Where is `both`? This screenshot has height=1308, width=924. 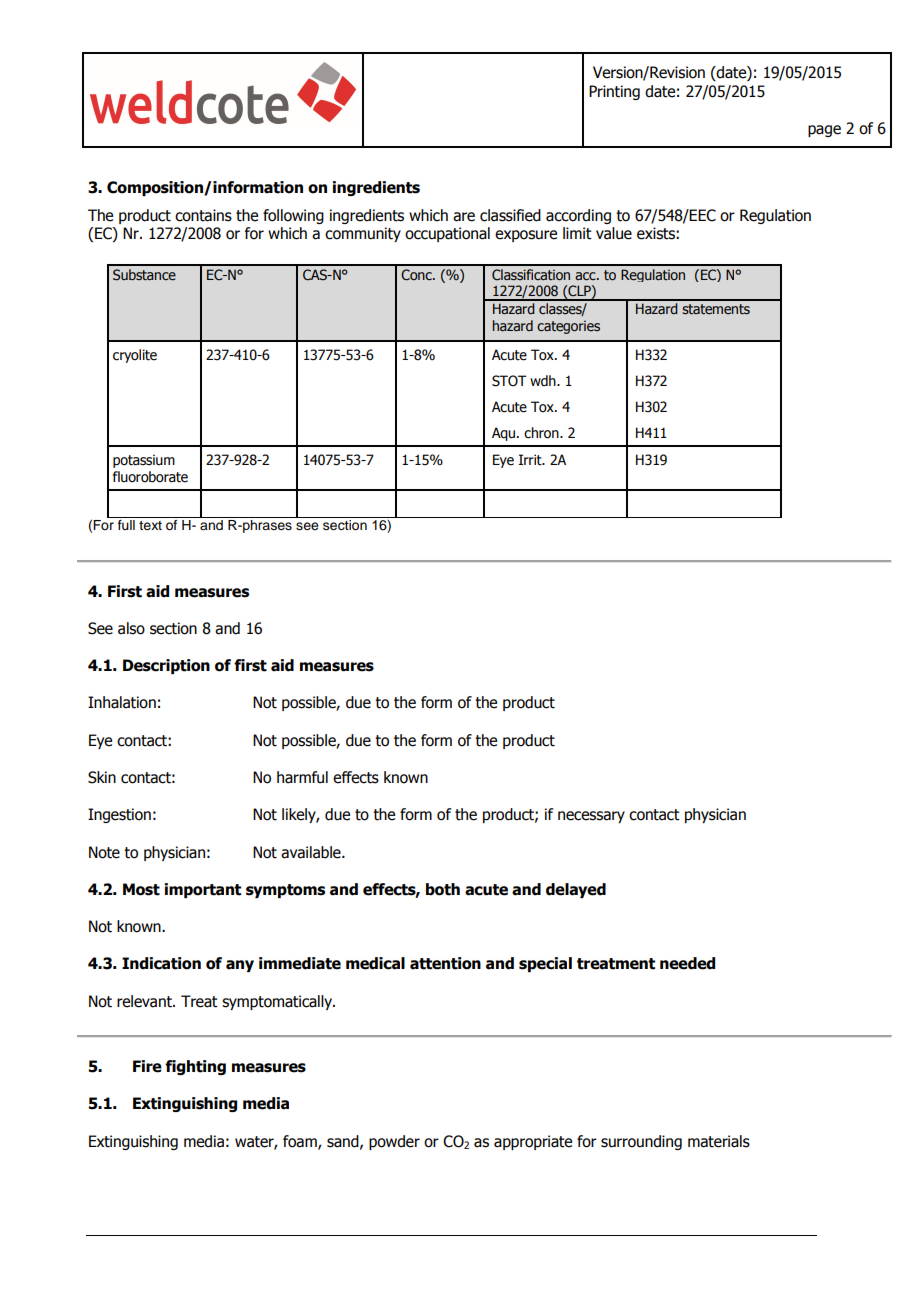
both is located at coordinates (443, 889).
